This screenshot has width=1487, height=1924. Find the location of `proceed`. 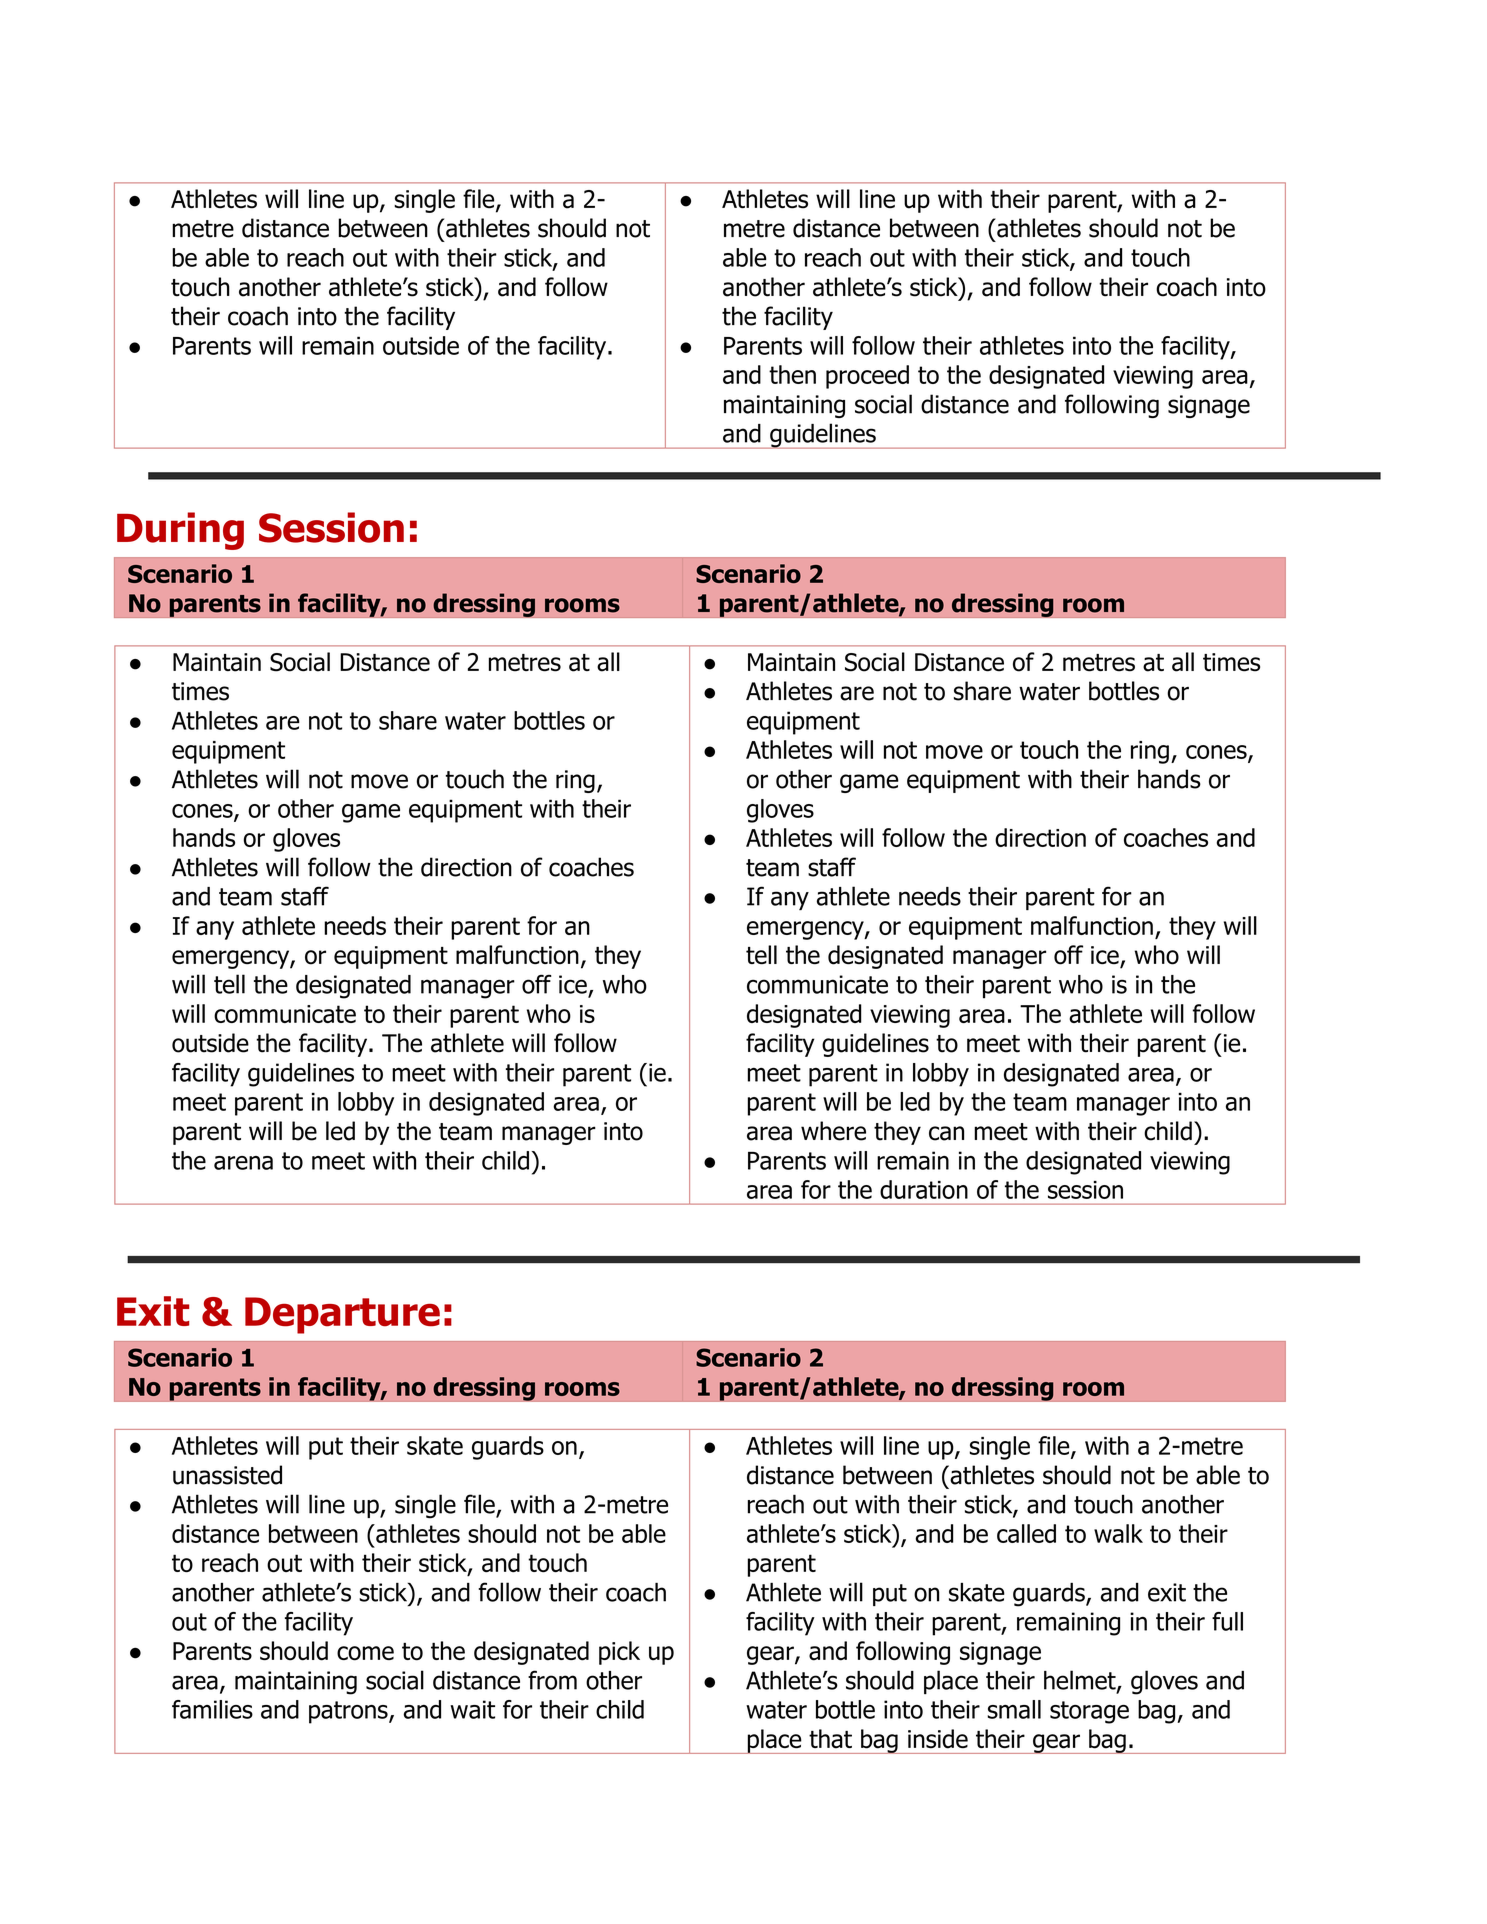

proceed is located at coordinates (867, 377).
